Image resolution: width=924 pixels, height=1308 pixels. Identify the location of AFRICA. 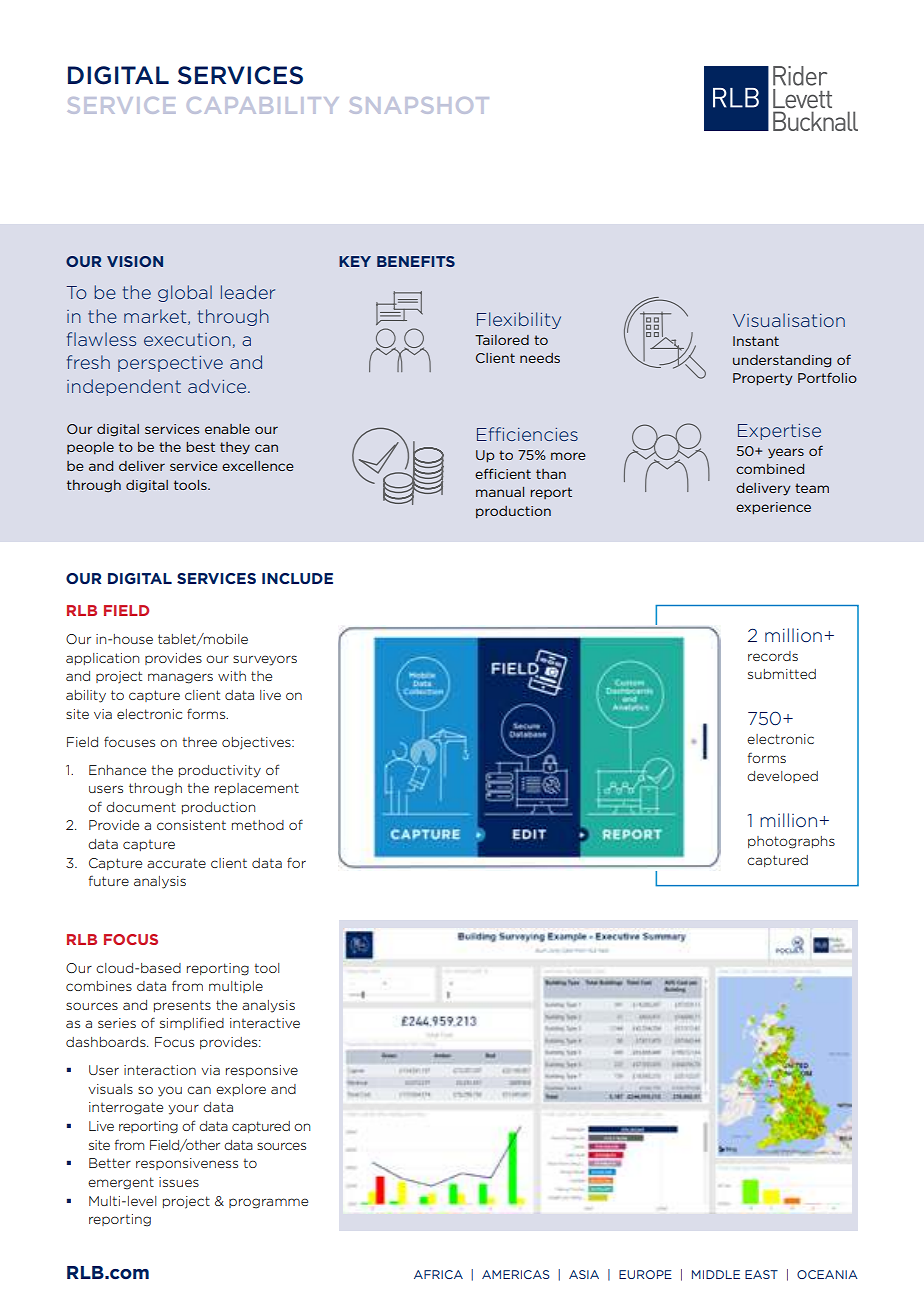
(438, 1274).
